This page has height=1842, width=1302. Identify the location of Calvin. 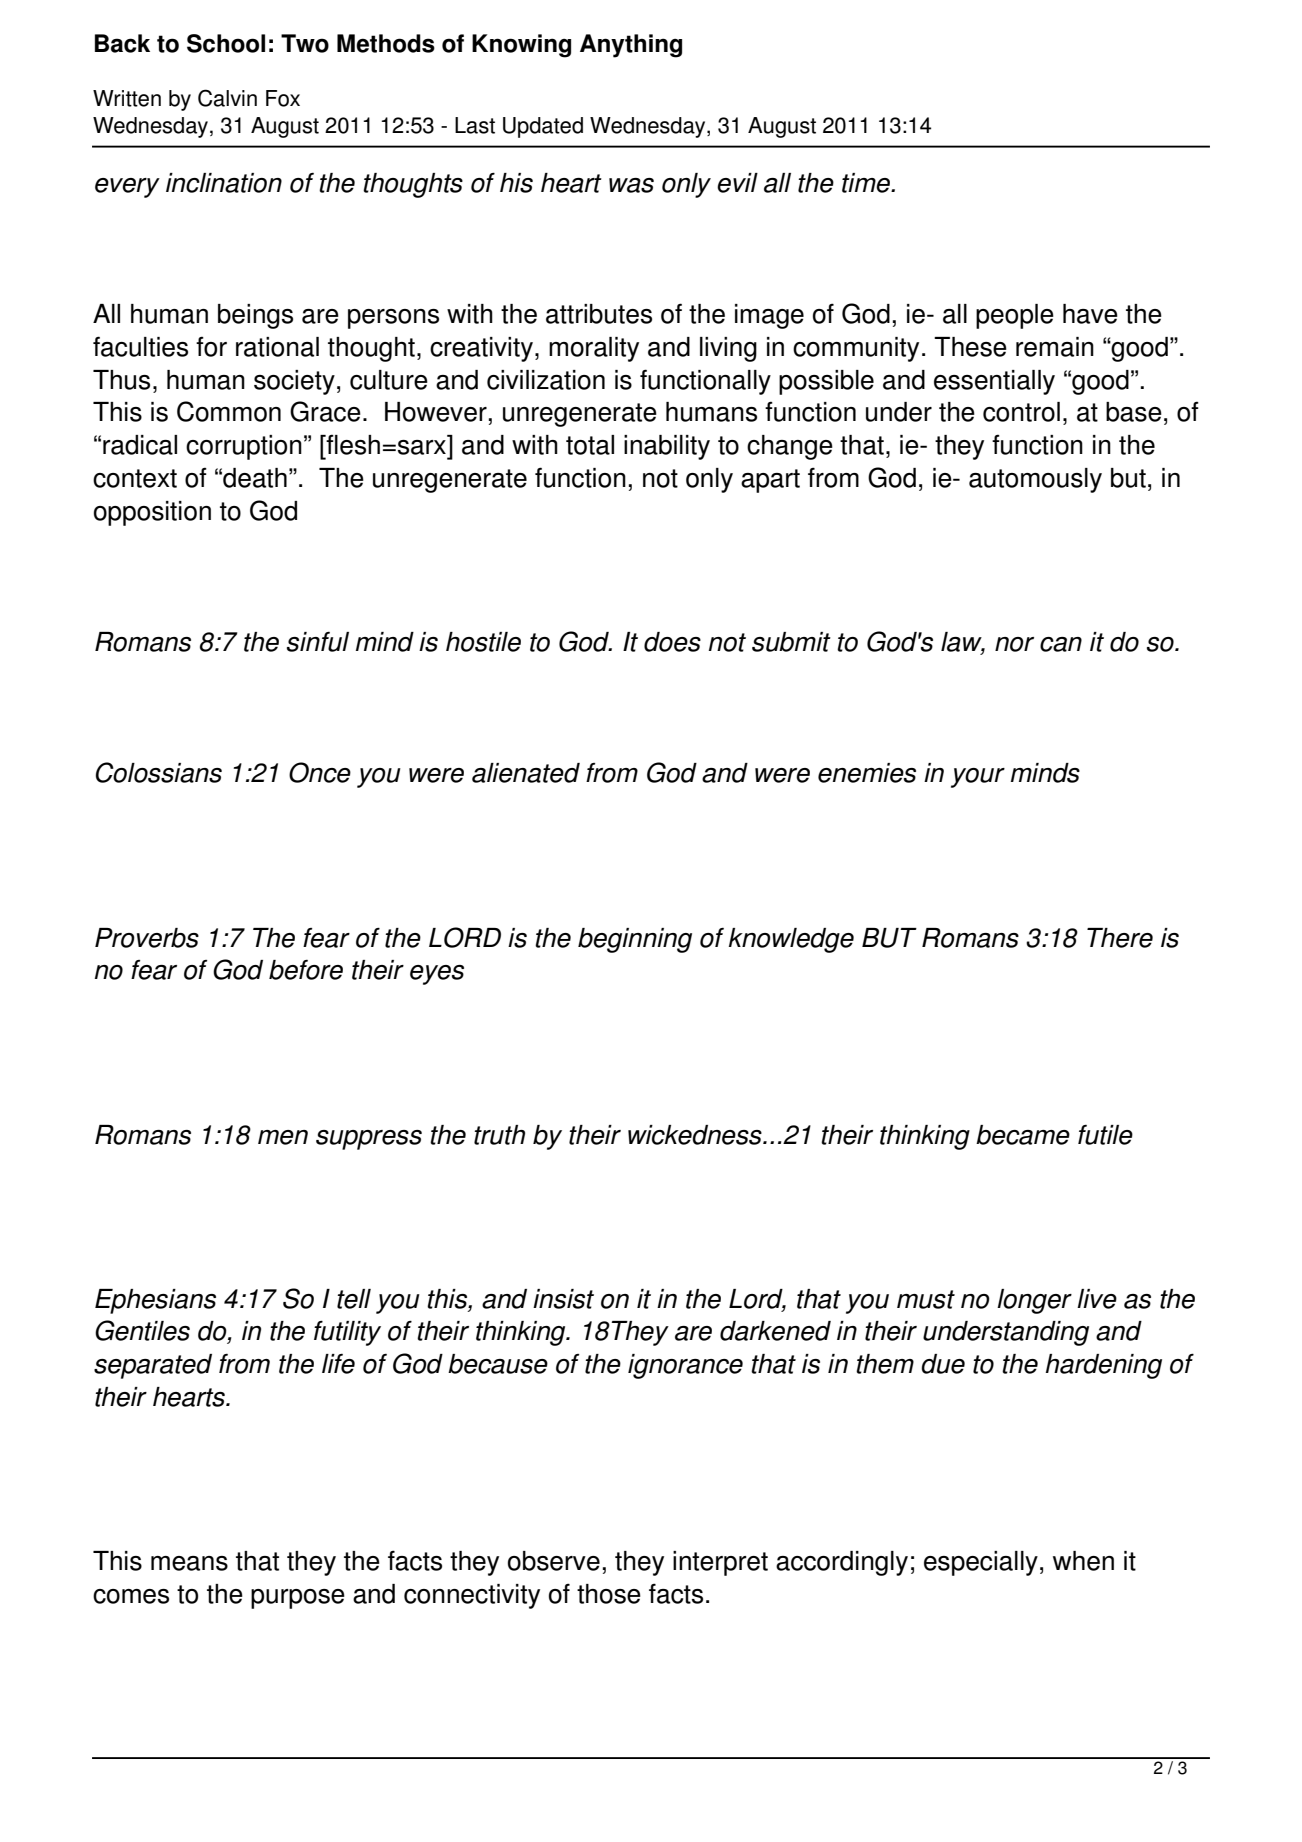
(227, 98).
